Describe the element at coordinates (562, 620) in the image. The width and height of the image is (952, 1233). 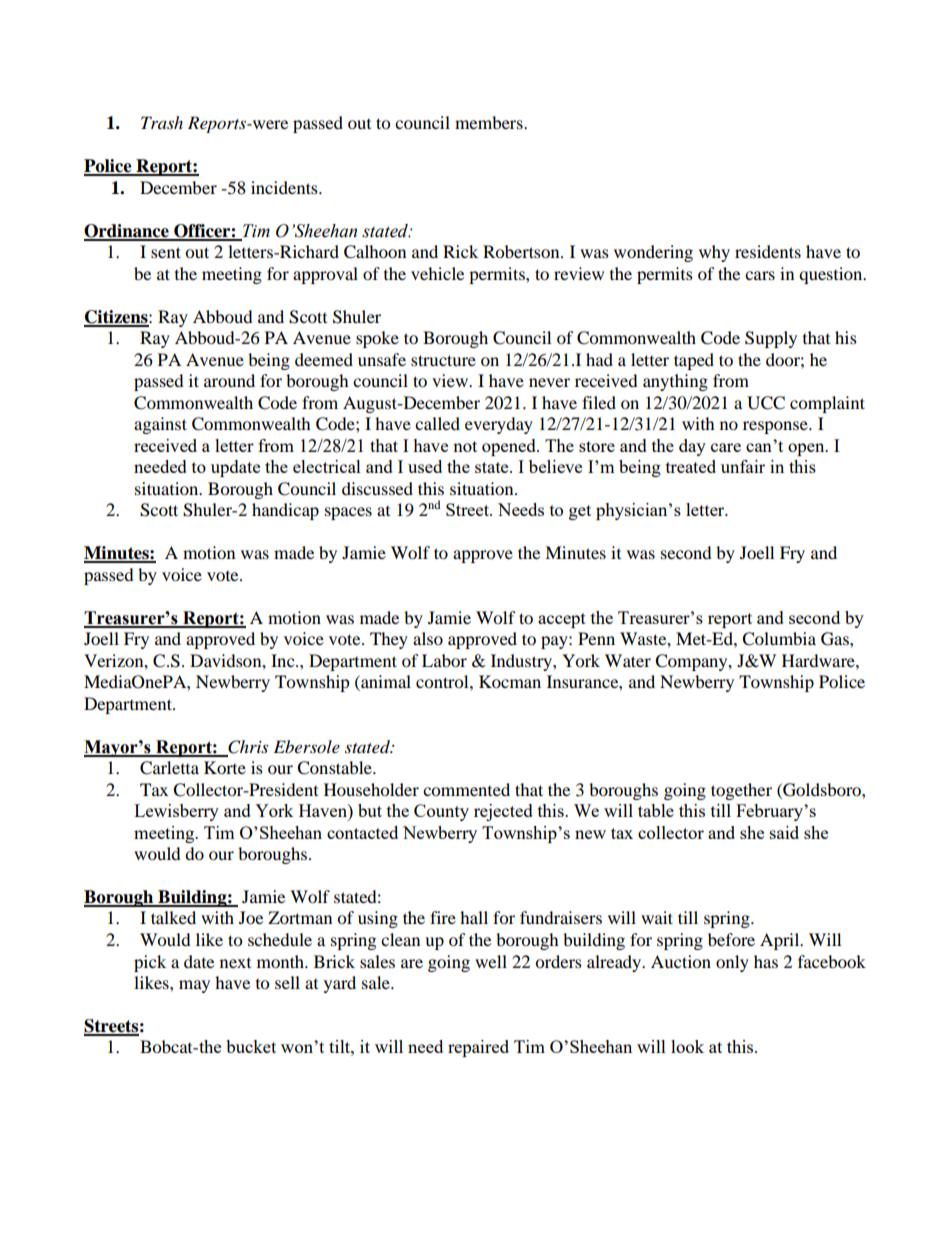
I see `accept` at that location.
